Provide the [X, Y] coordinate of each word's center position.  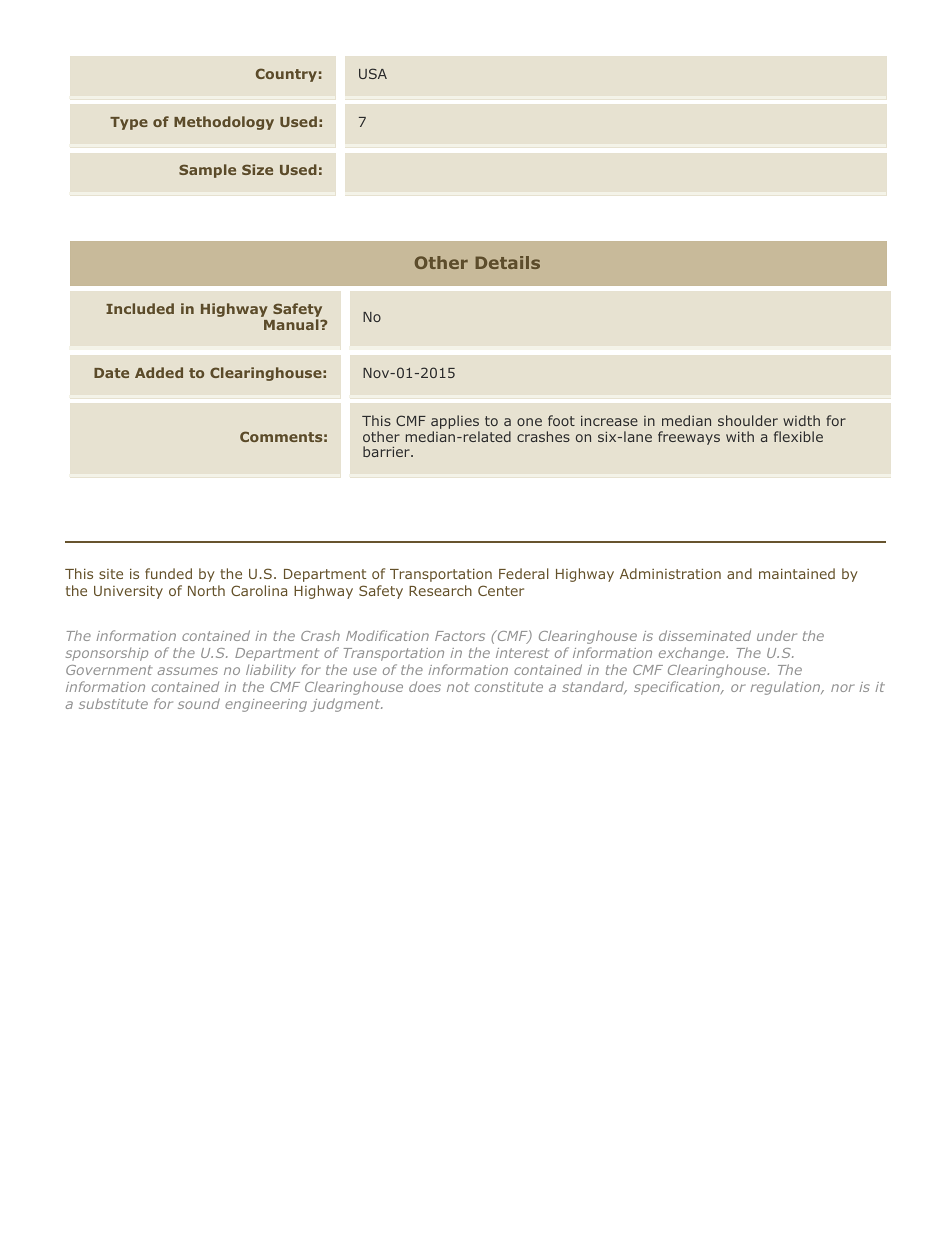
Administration [670, 573]
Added [159, 372]
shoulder [748, 420]
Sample [207, 171]
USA [373, 73]
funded [168, 573]
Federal [524, 573]
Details [508, 262]
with [740, 436]
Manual [292, 324]
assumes [188, 671]
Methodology [224, 123]
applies [455, 423]
